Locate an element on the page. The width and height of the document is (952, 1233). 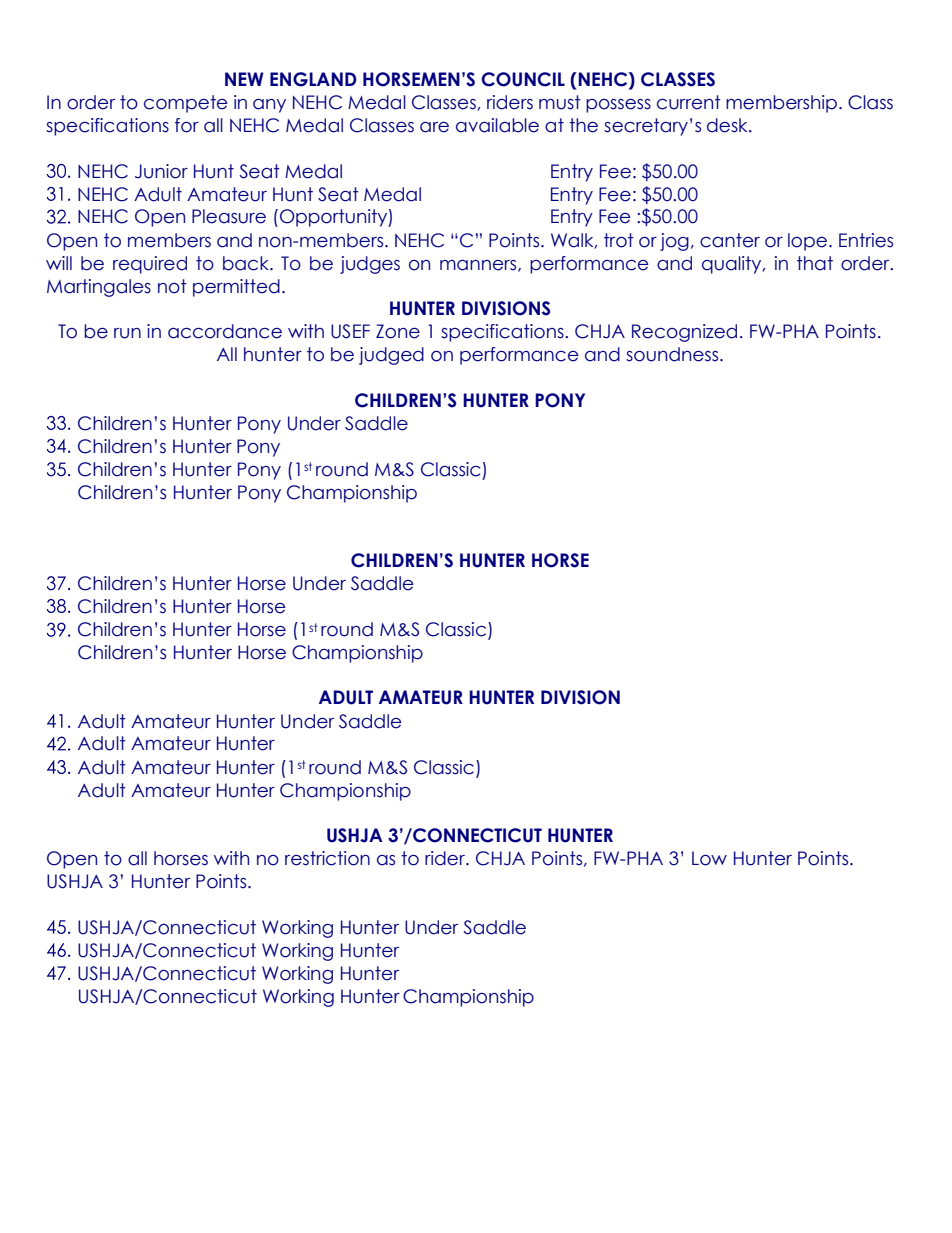
soundness is located at coordinates (673, 354).
